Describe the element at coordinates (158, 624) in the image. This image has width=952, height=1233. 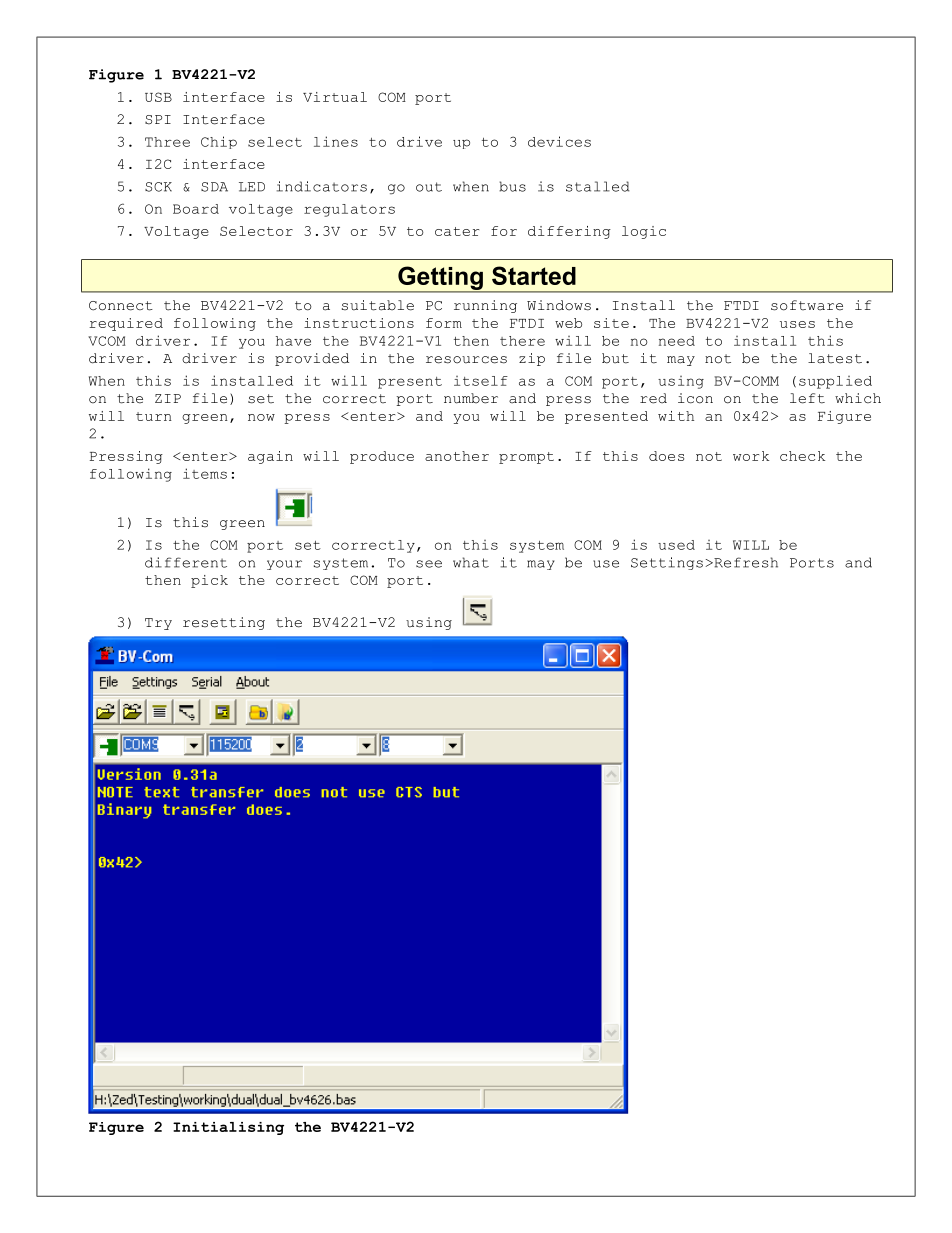
I see `Try` at that location.
